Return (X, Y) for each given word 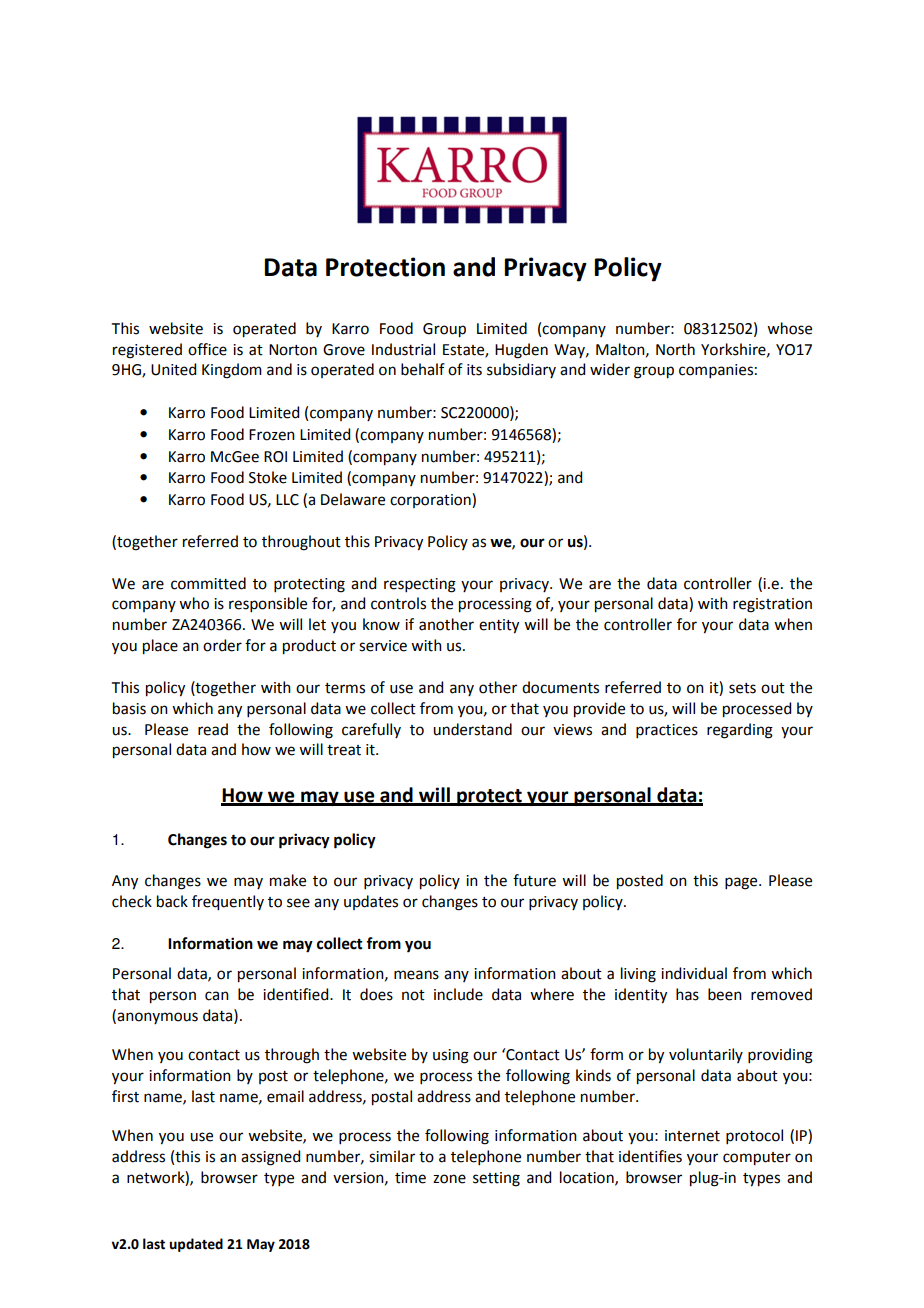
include (458, 994)
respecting (420, 585)
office (207, 349)
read (213, 729)
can (217, 996)
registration (772, 605)
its (474, 370)
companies (716, 371)
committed (208, 583)
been (725, 994)
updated (196, 1245)
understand (472, 729)
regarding (740, 731)
